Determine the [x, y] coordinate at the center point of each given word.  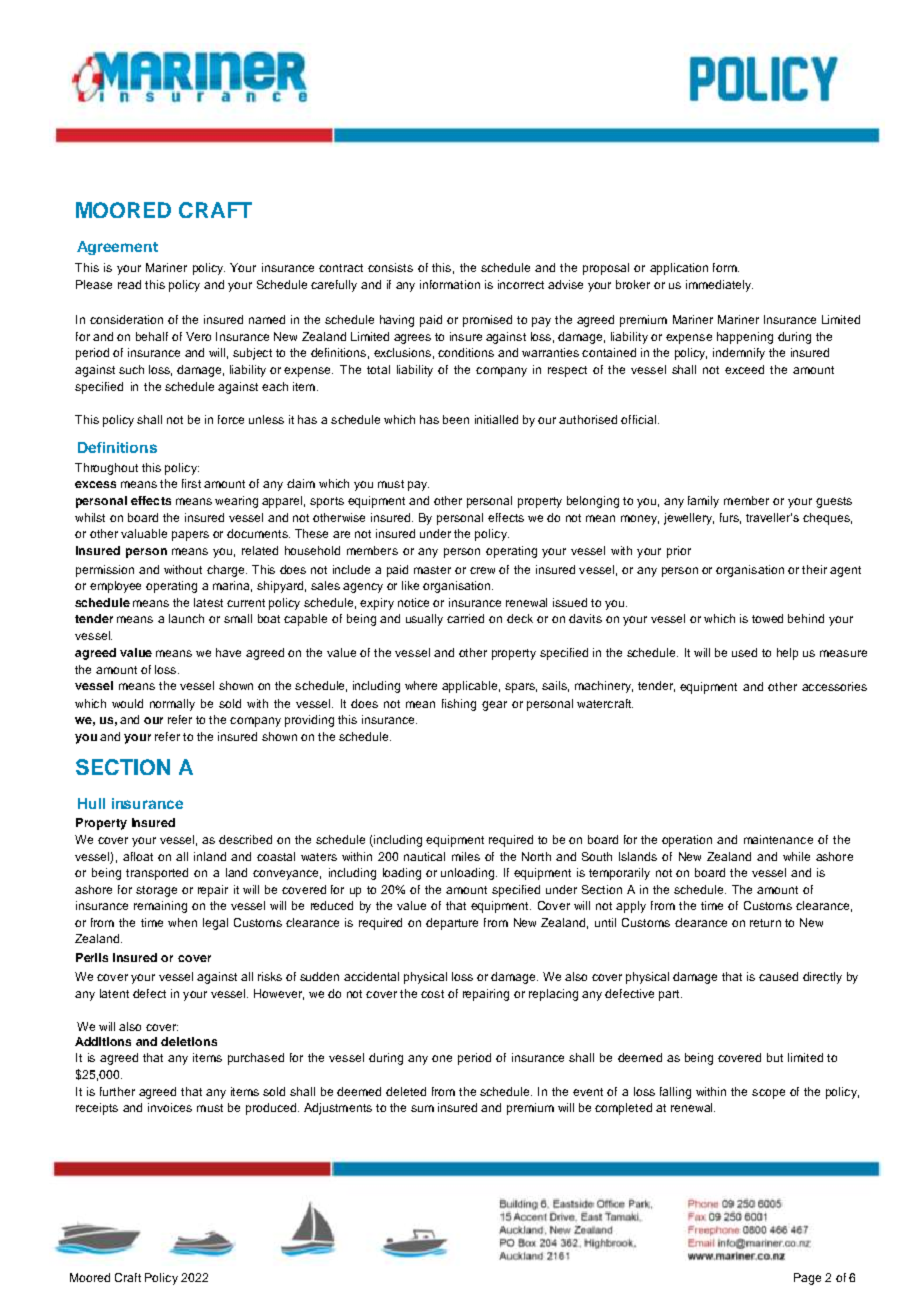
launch [186, 618]
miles [466, 856]
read [129, 284]
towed [767, 618]
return [765, 923]
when [182, 922]
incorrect [521, 284]
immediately [719, 286]
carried [465, 618]
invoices [170, 1107]
